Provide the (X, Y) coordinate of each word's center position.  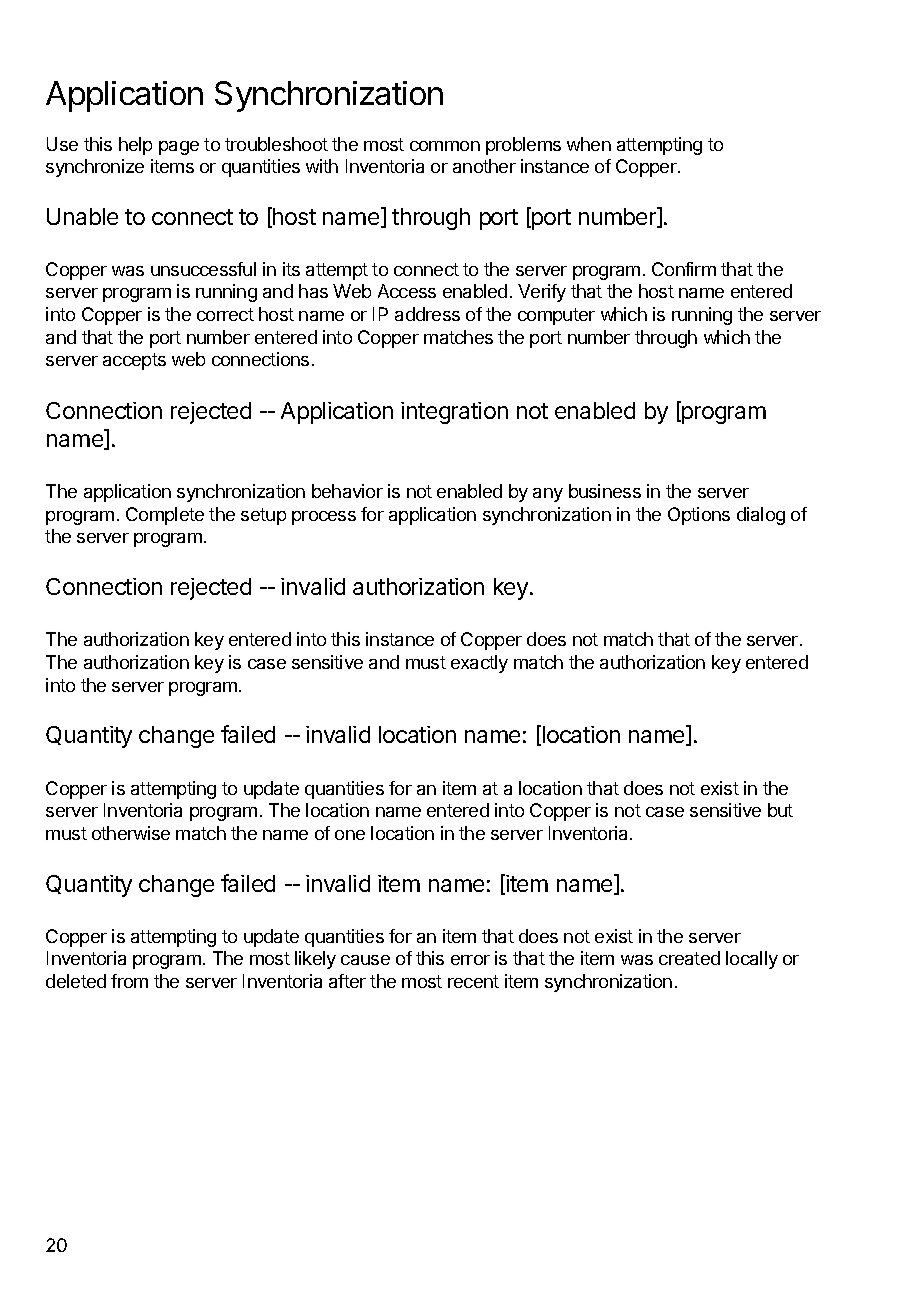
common (445, 146)
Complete (165, 516)
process (324, 518)
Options (699, 516)
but (780, 810)
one (350, 835)
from (129, 981)
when (589, 144)
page (179, 148)
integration (454, 413)
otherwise (131, 833)
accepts (134, 361)
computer (556, 316)
